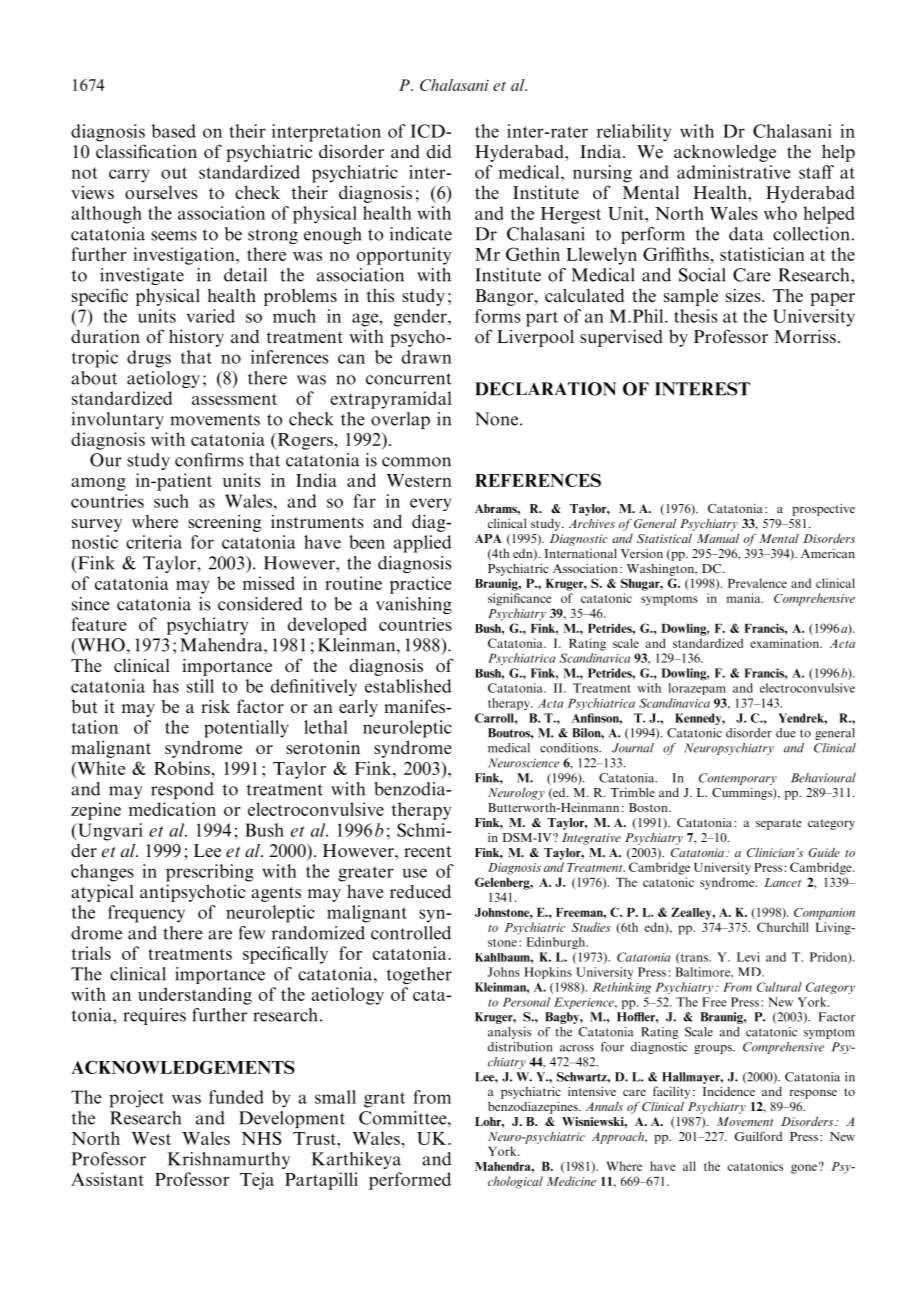 The height and width of the document is (1313, 924). I want to click on Manual, so click(718, 538).
